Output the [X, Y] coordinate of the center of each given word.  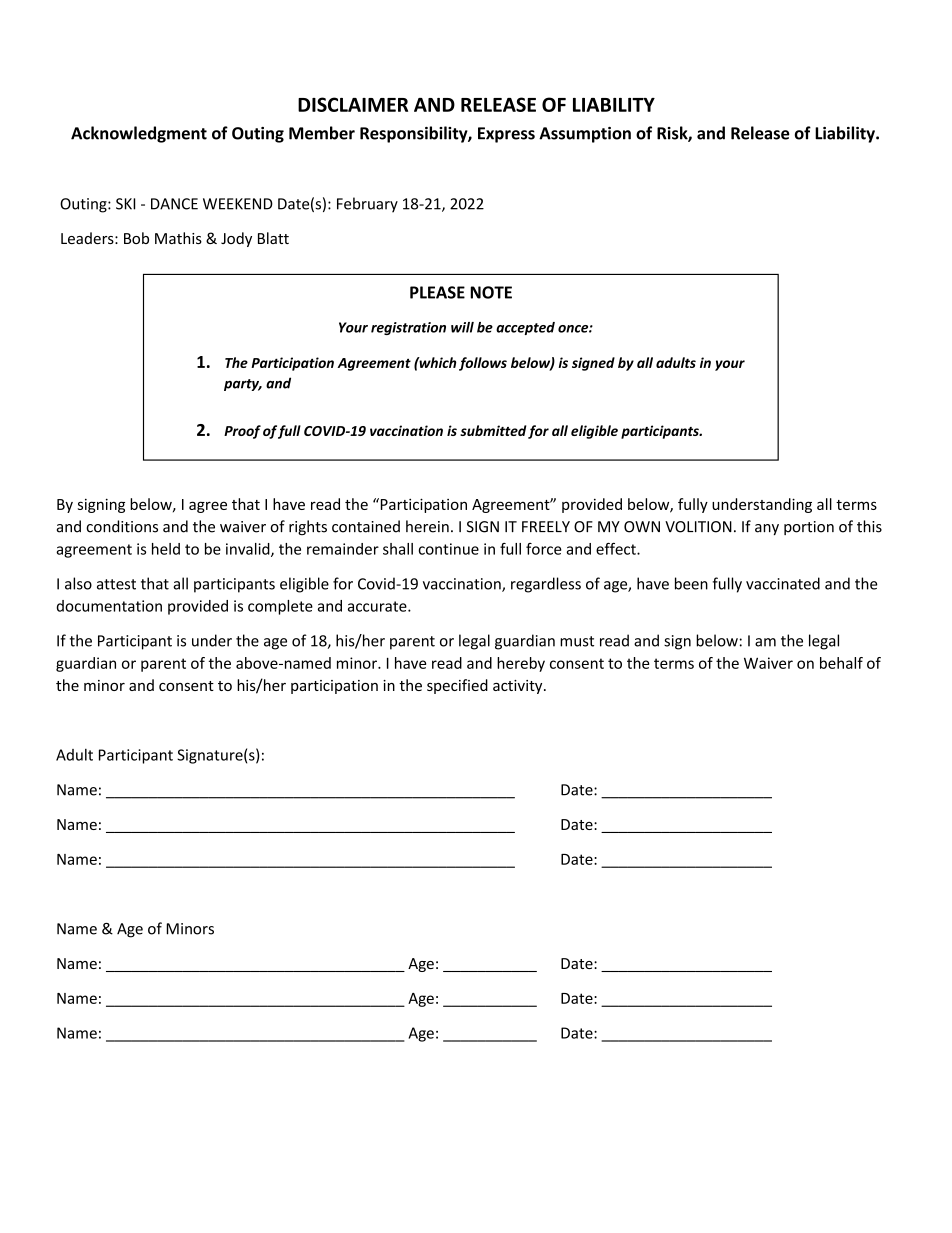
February [367, 205]
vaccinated [783, 583]
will [462, 327]
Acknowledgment [139, 134]
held [166, 549]
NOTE [491, 292]
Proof [242, 432]
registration [408, 328]
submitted [493, 430]
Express [506, 135]
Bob [136, 238]
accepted [525, 328]
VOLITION [698, 527]
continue [448, 549]
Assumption [585, 135]
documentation [109, 606]
